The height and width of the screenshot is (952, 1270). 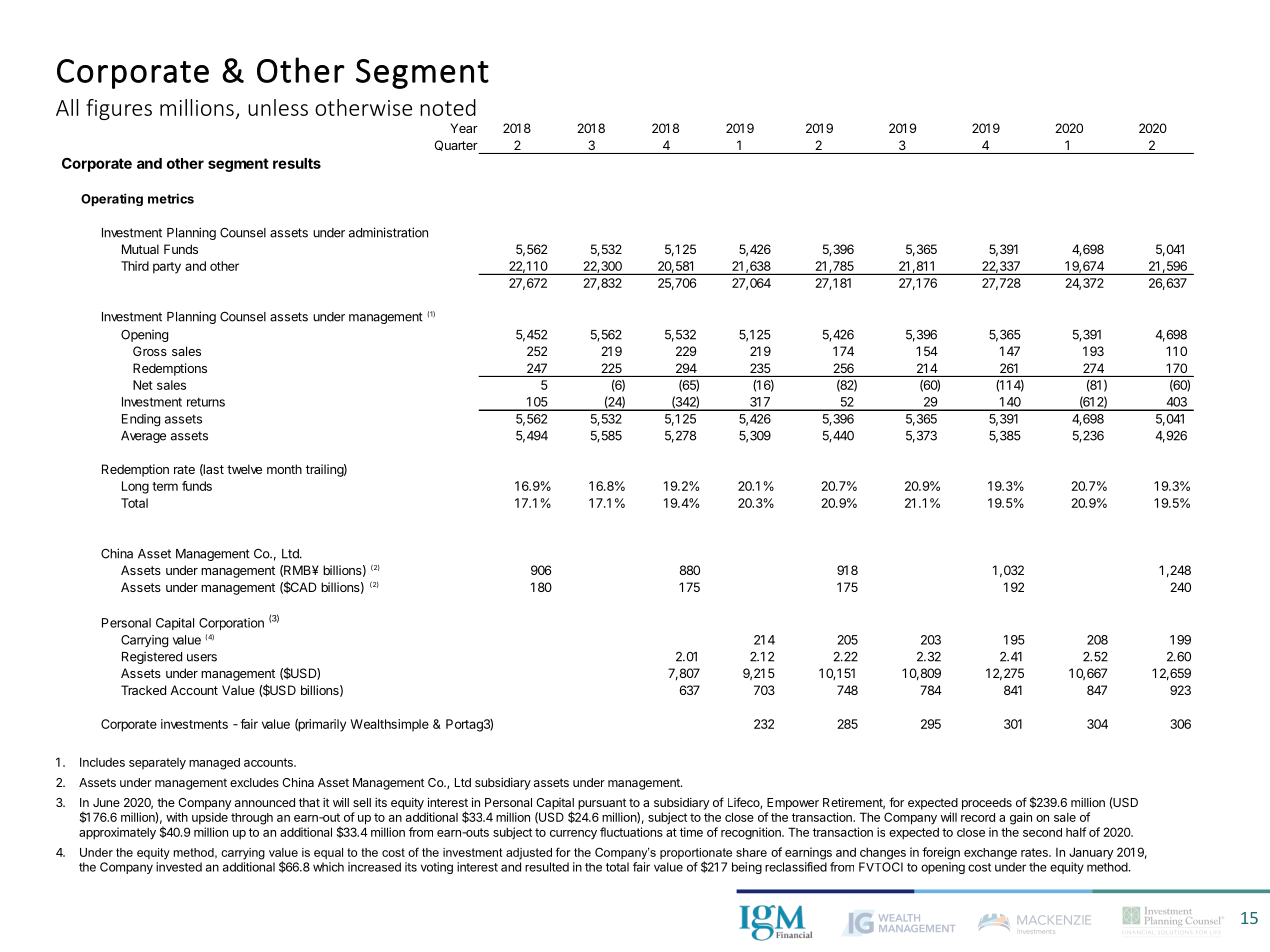 I want to click on twelve, so click(x=244, y=469).
